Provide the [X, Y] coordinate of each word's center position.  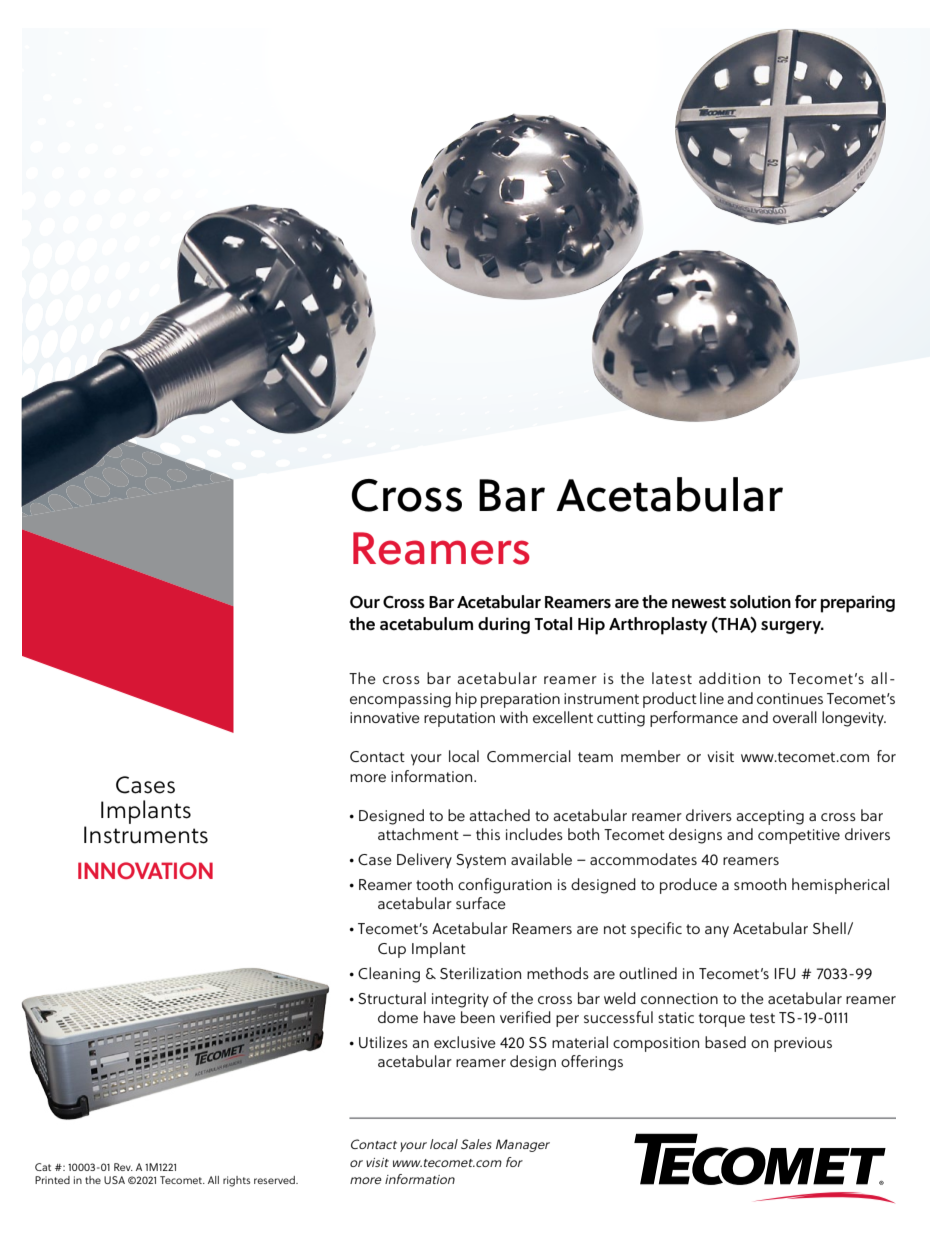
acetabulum [426, 624]
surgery [792, 627]
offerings [592, 1063]
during [504, 625]
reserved [275, 1180]
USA [114, 1180]
